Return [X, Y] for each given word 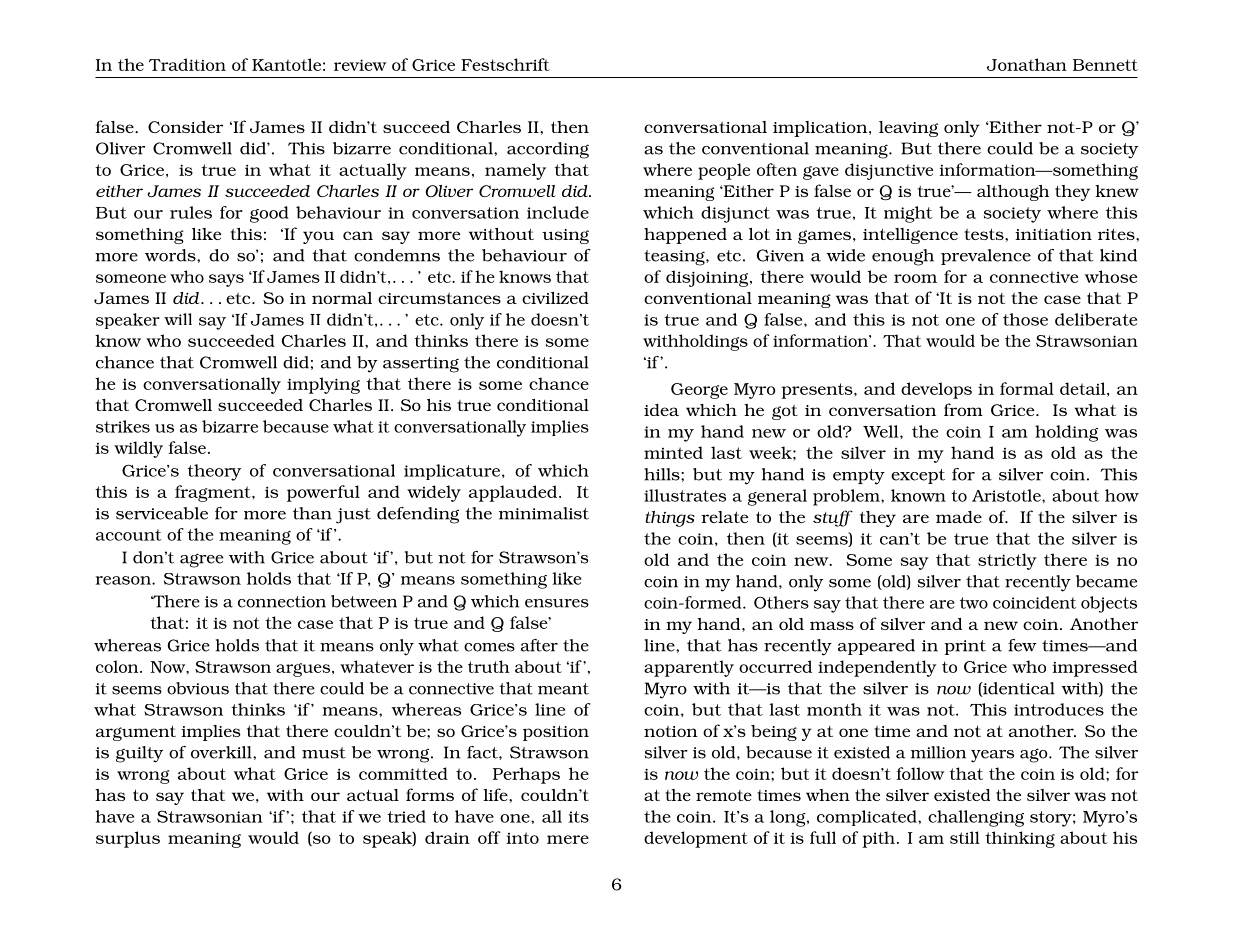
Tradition [187, 64]
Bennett [1105, 65]
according [548, 150]
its [578, 817]
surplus [128, 839]
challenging [976, 818]
